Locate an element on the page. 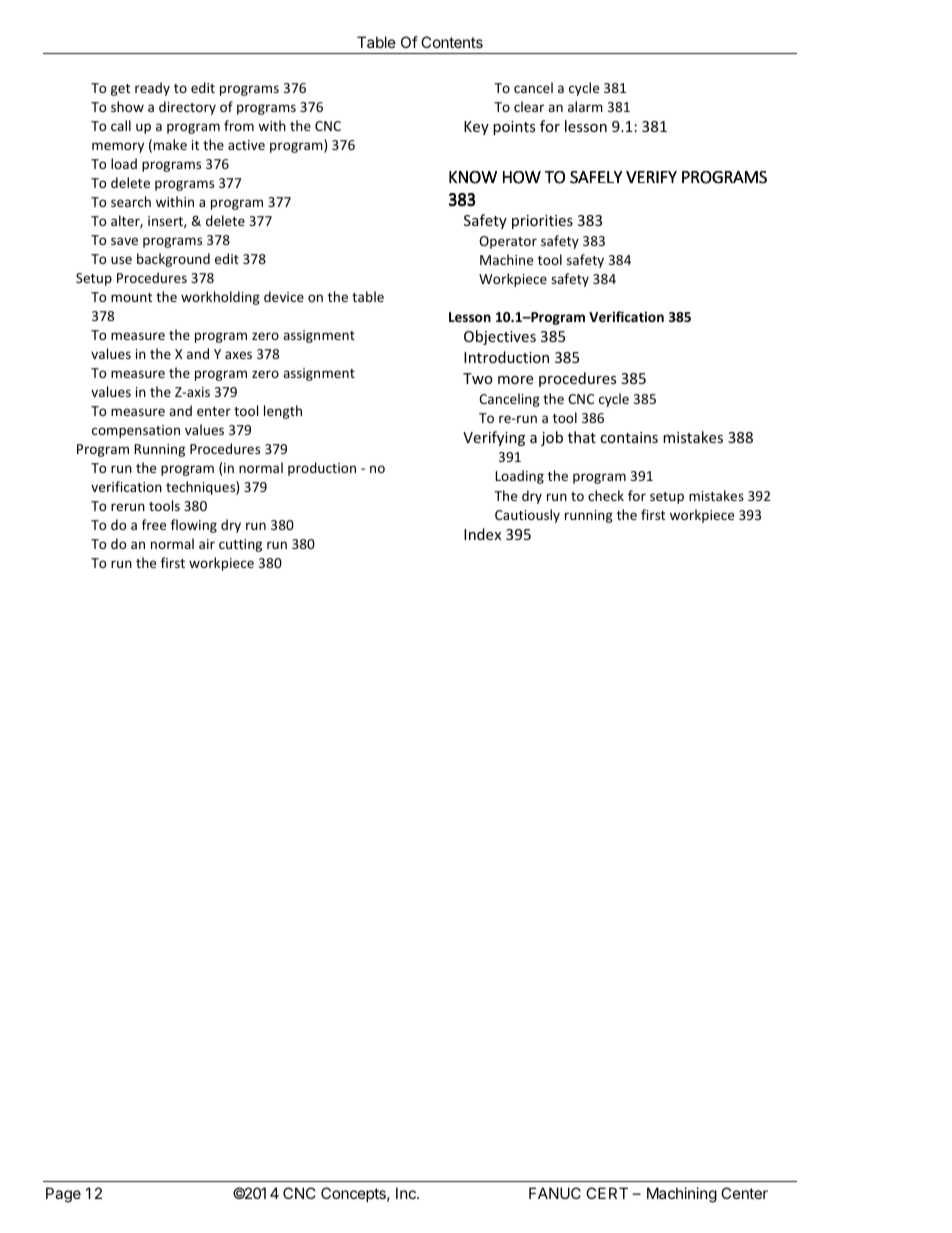 The image size is (952, 1233). production is located at coordinates (322, 469).
